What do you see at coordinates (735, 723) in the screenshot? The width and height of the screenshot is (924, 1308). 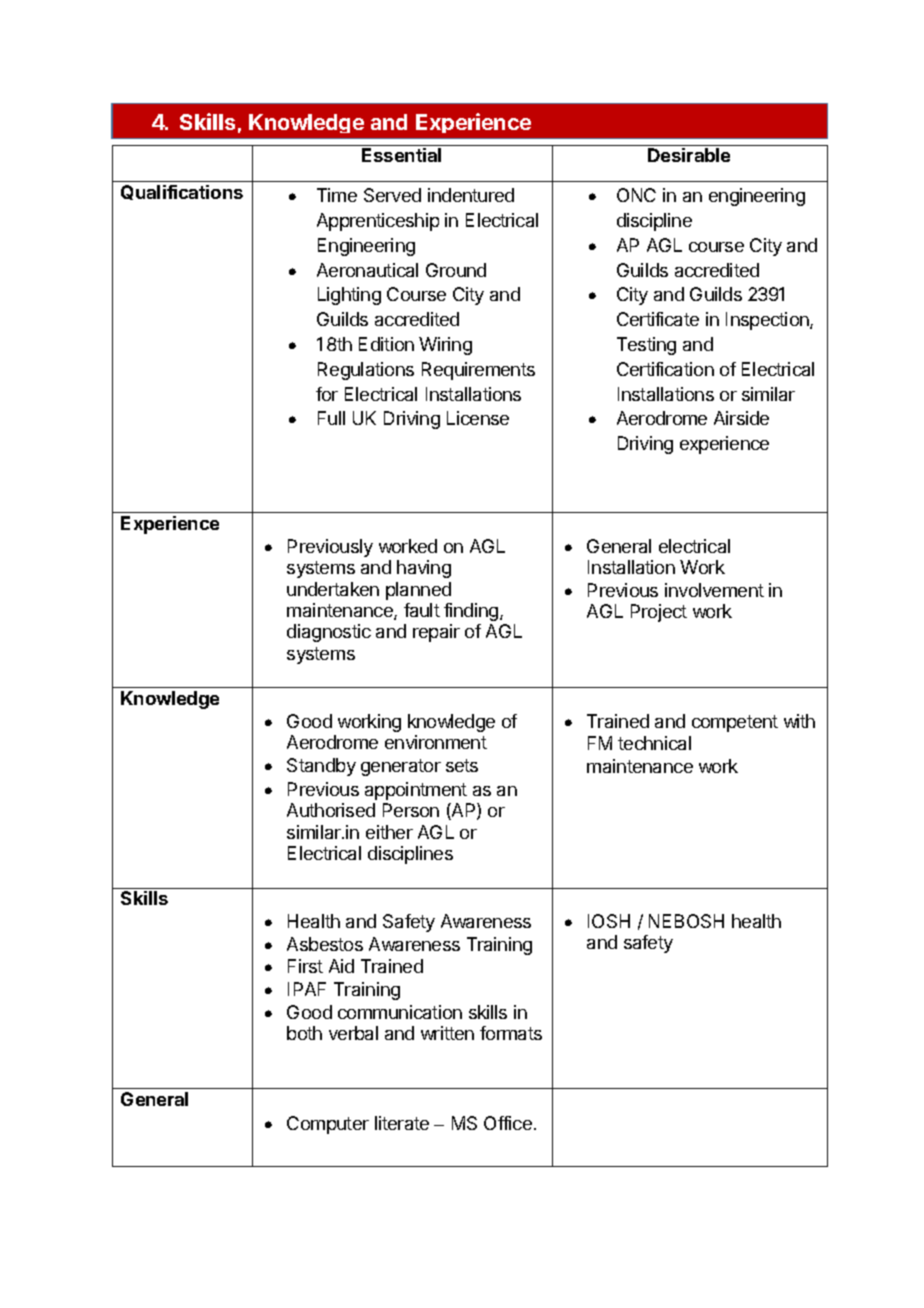 I see `competent` at bounding box center [735, 723].
